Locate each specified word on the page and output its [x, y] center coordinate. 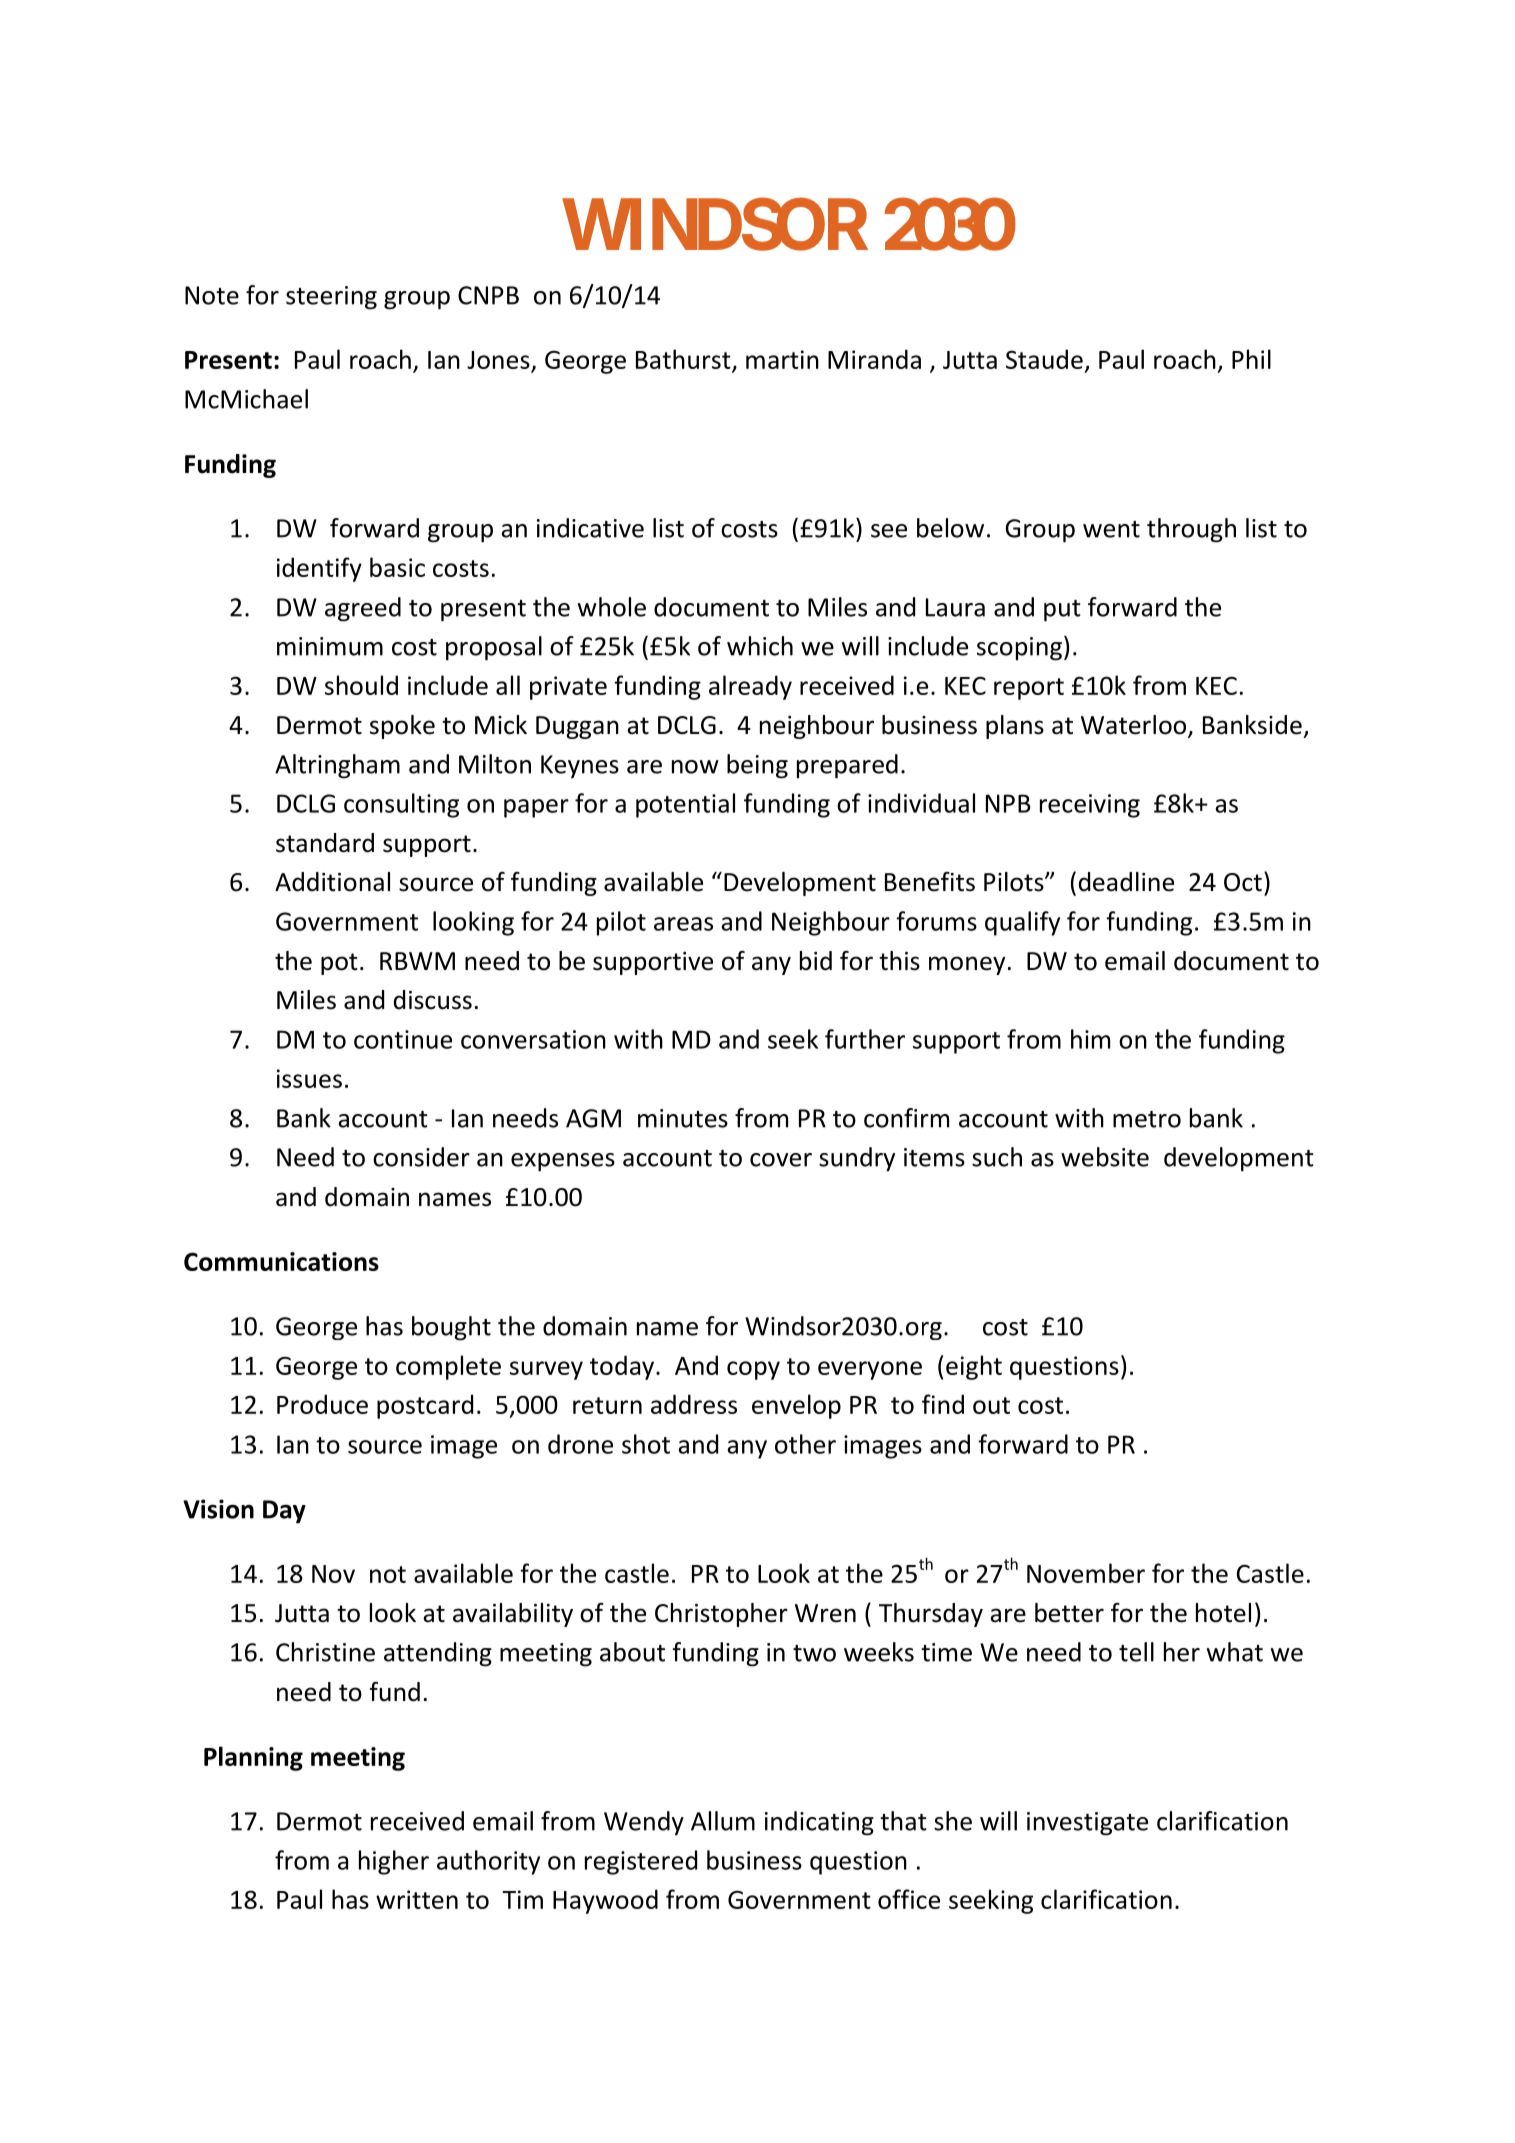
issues [309, 1078]
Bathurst [684, 360]
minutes [683, 1118]
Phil [1251, 359]
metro [1147, 1119]
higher [394, 1862]
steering [331, 298]
